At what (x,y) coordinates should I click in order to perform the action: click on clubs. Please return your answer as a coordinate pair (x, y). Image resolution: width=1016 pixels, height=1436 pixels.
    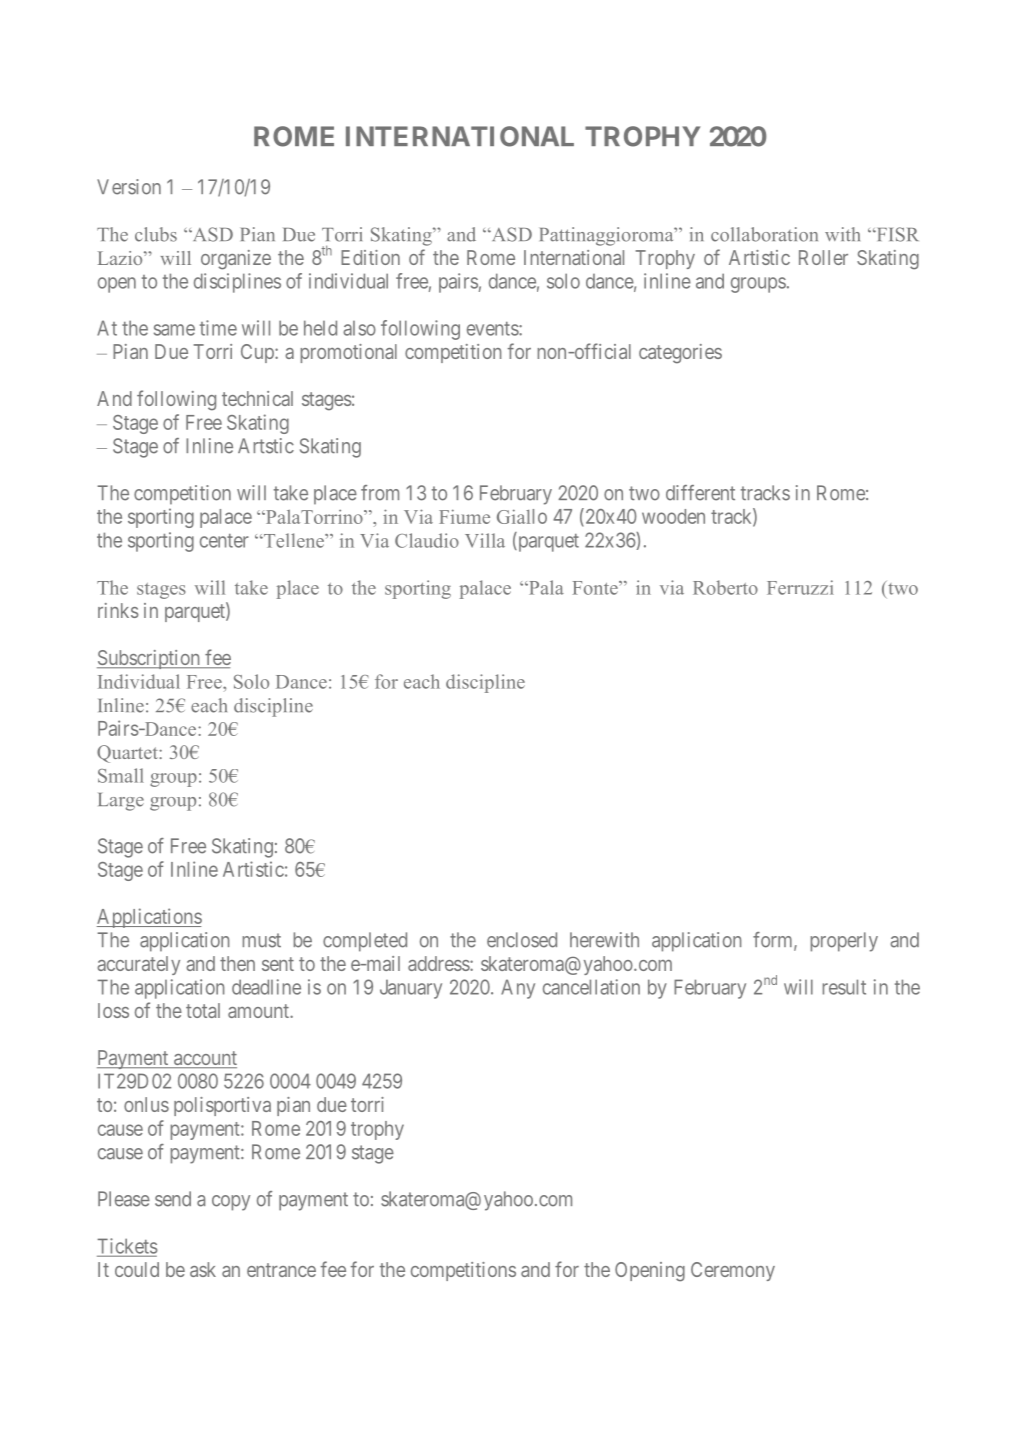
    Looking at the image, I should click on (156, 234).
